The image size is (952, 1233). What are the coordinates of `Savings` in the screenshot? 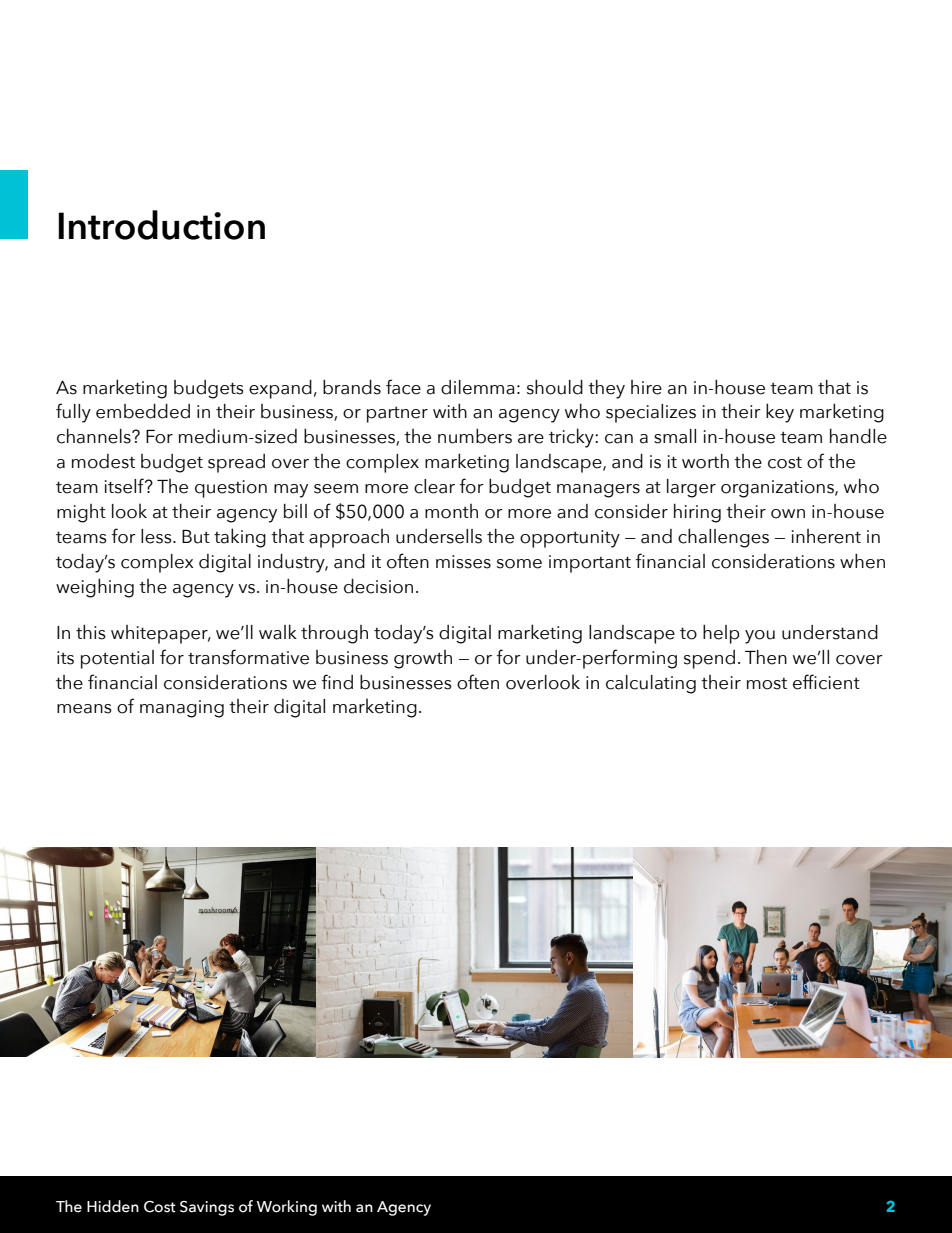 It's located at (207, 1208).
